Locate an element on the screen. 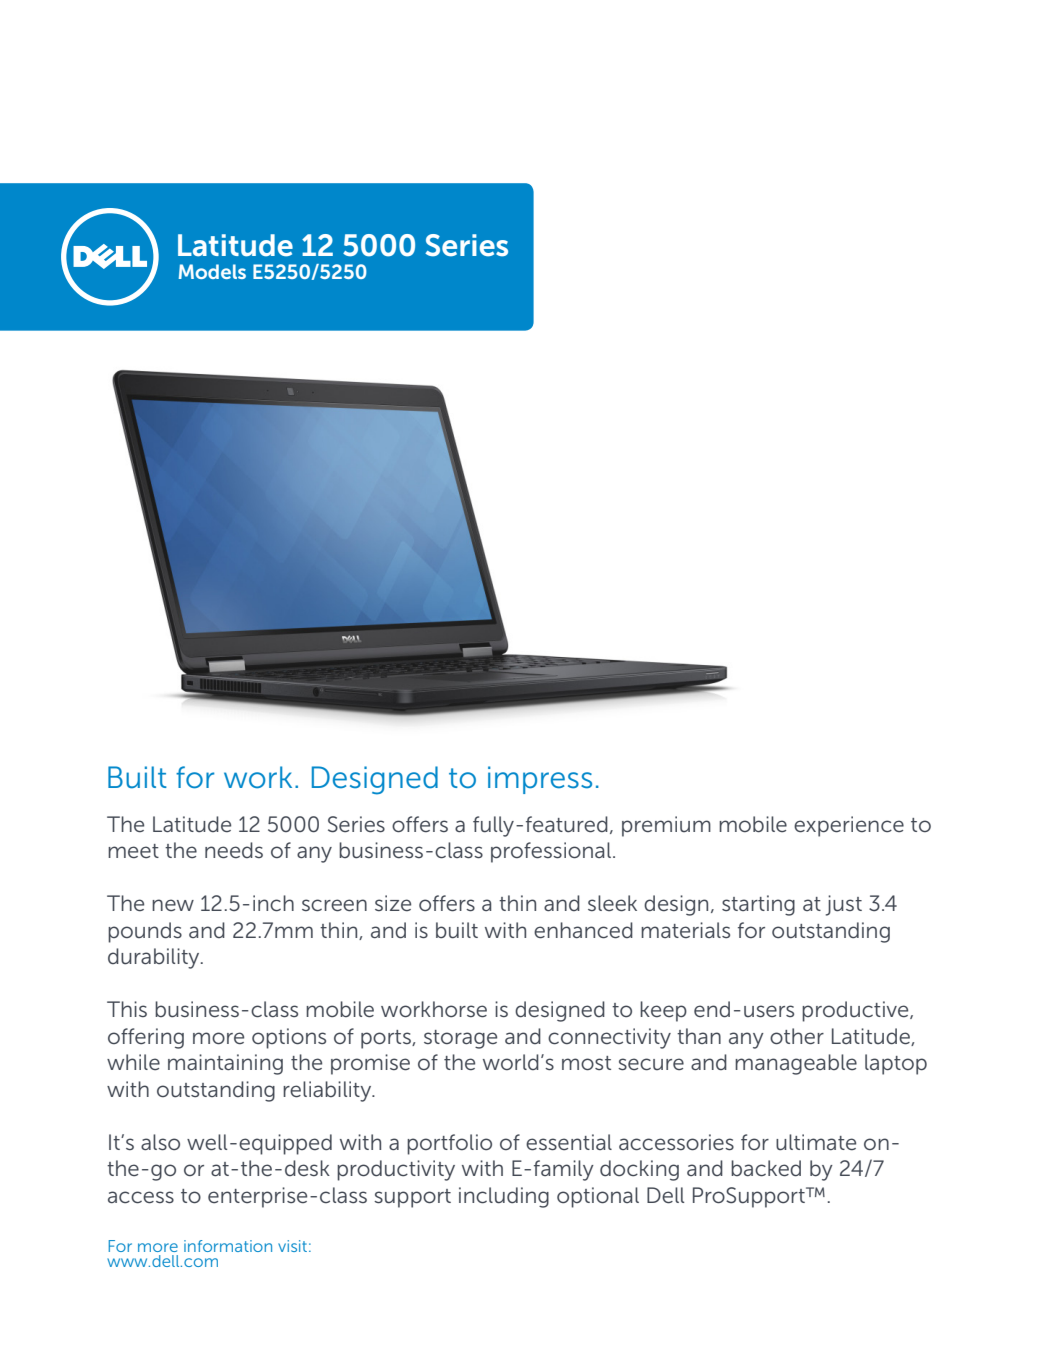  including is located at coordinates (504, 1197).
